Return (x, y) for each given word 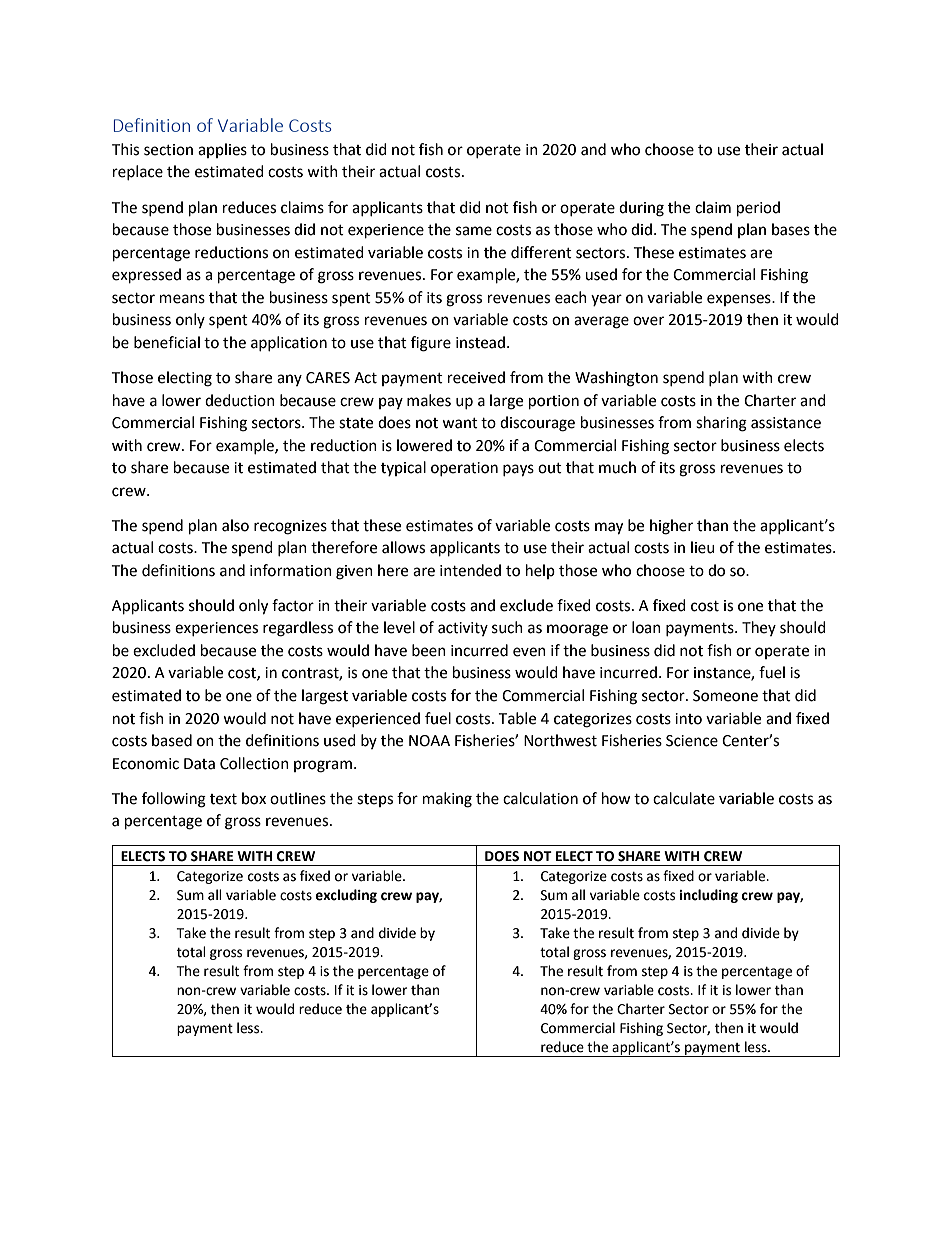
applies (222, 150)
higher (671, 527)
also (235, 525)
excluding (346, 896)
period (758, 209)
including (708, 896)
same (474, 231)
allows (403, 547)
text (223, 799)
